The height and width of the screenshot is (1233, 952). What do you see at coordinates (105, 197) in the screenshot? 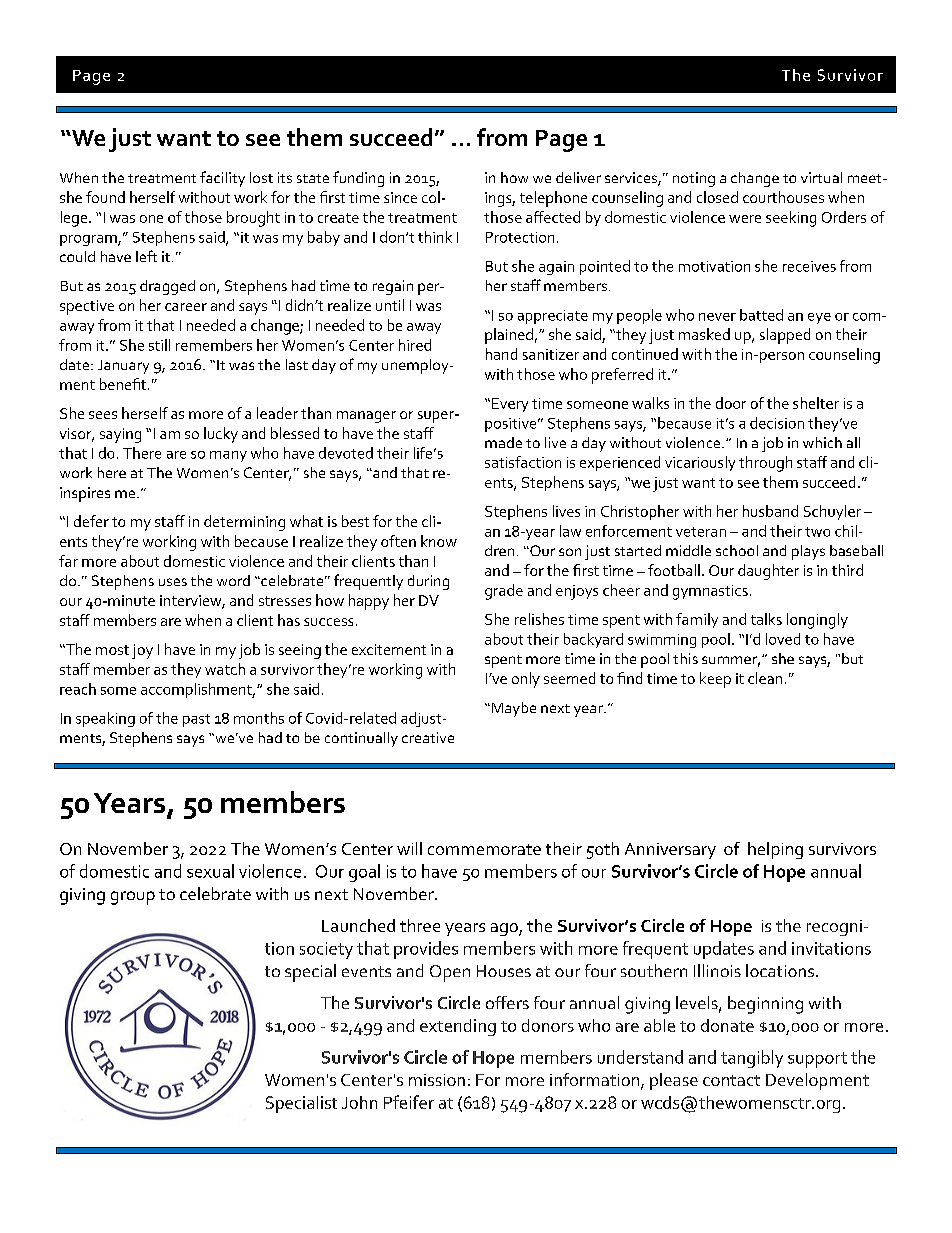
I see `found` at bounding box center [105, 197].
